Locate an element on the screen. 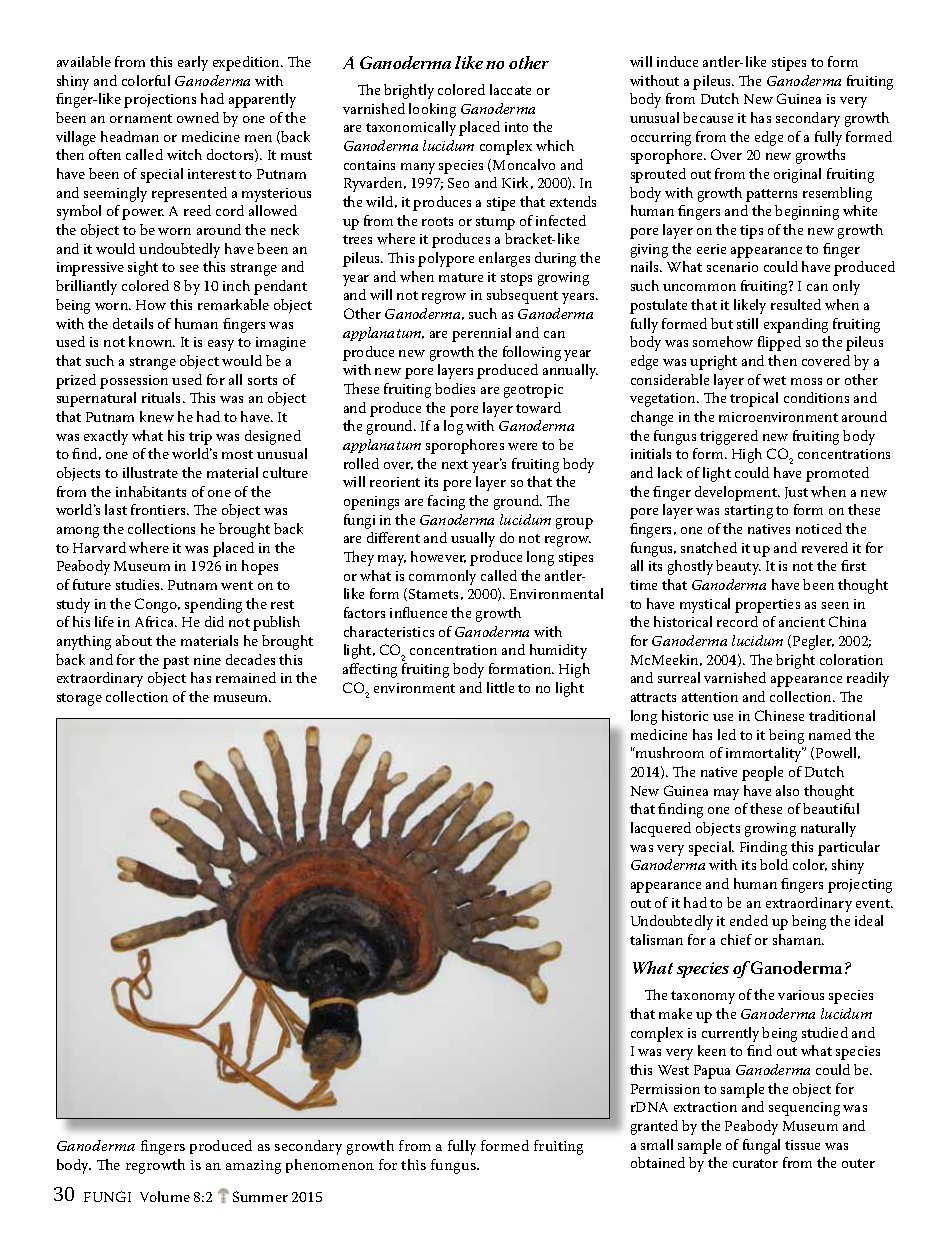  also is located at coordinates (787, 790).
